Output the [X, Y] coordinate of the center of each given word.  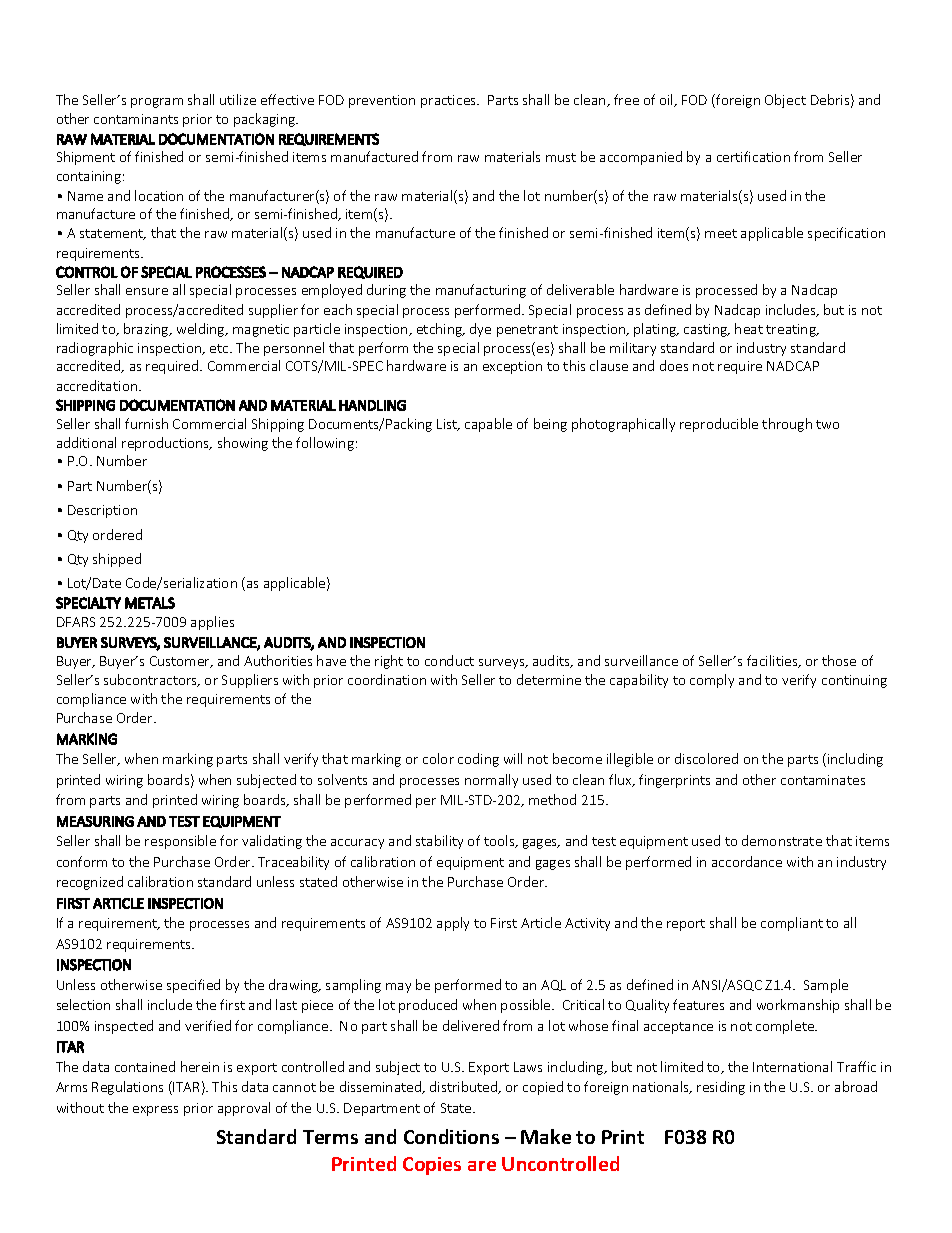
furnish [146, 423]
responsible [180, 842]
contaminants [136, 119]
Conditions [451, 1136]
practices [449, 101]
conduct [449, 660]
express [155, 1111]
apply [453, 924]
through [787, 425]
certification [753, 156]
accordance [747, 861]
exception [512, 367]
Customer [181, 662]
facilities [773, 661]
